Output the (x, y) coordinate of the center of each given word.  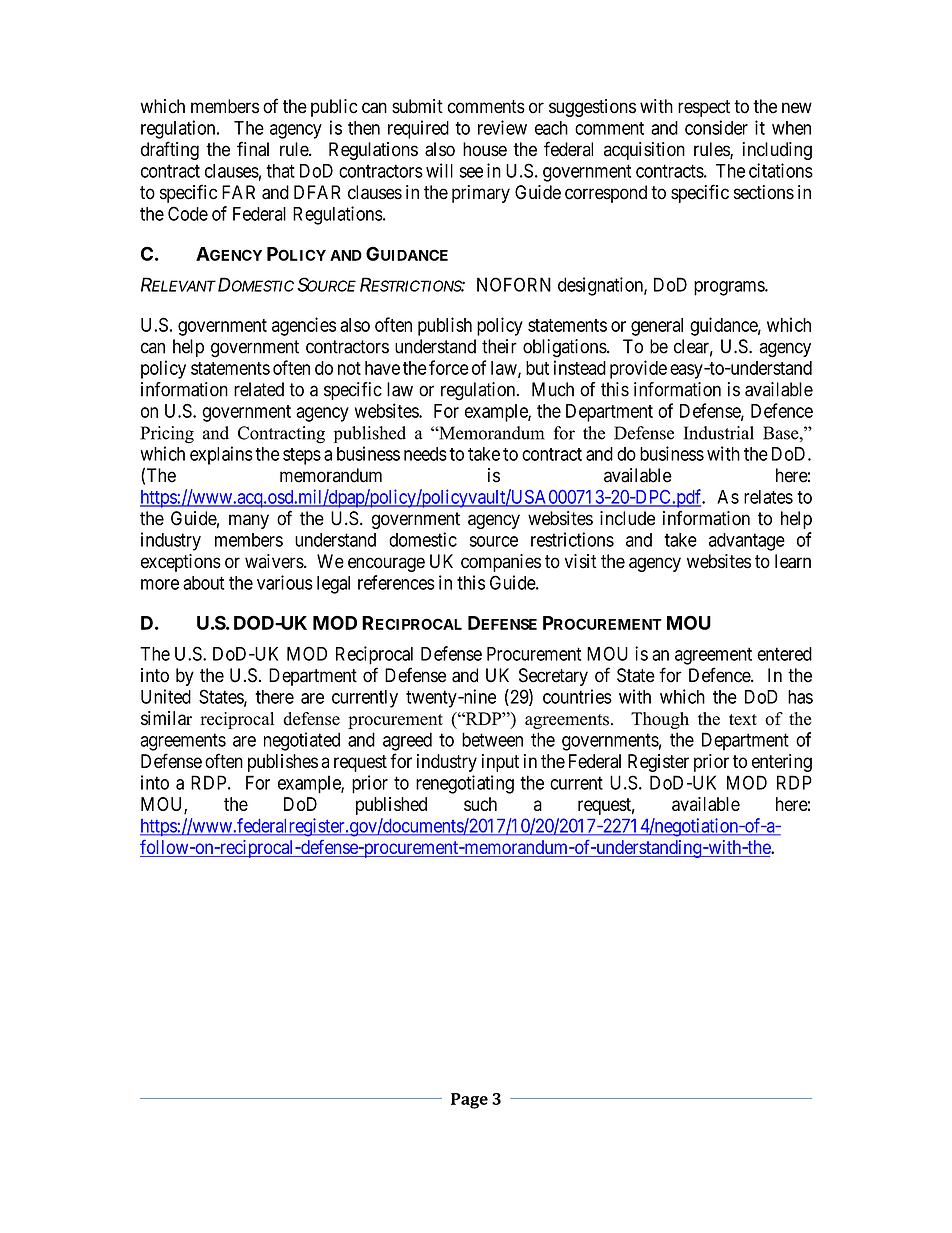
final (253, 149)
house (485, 149)
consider (716, 127)
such (480, 804)
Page (469, 1101)
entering (782, 763)
